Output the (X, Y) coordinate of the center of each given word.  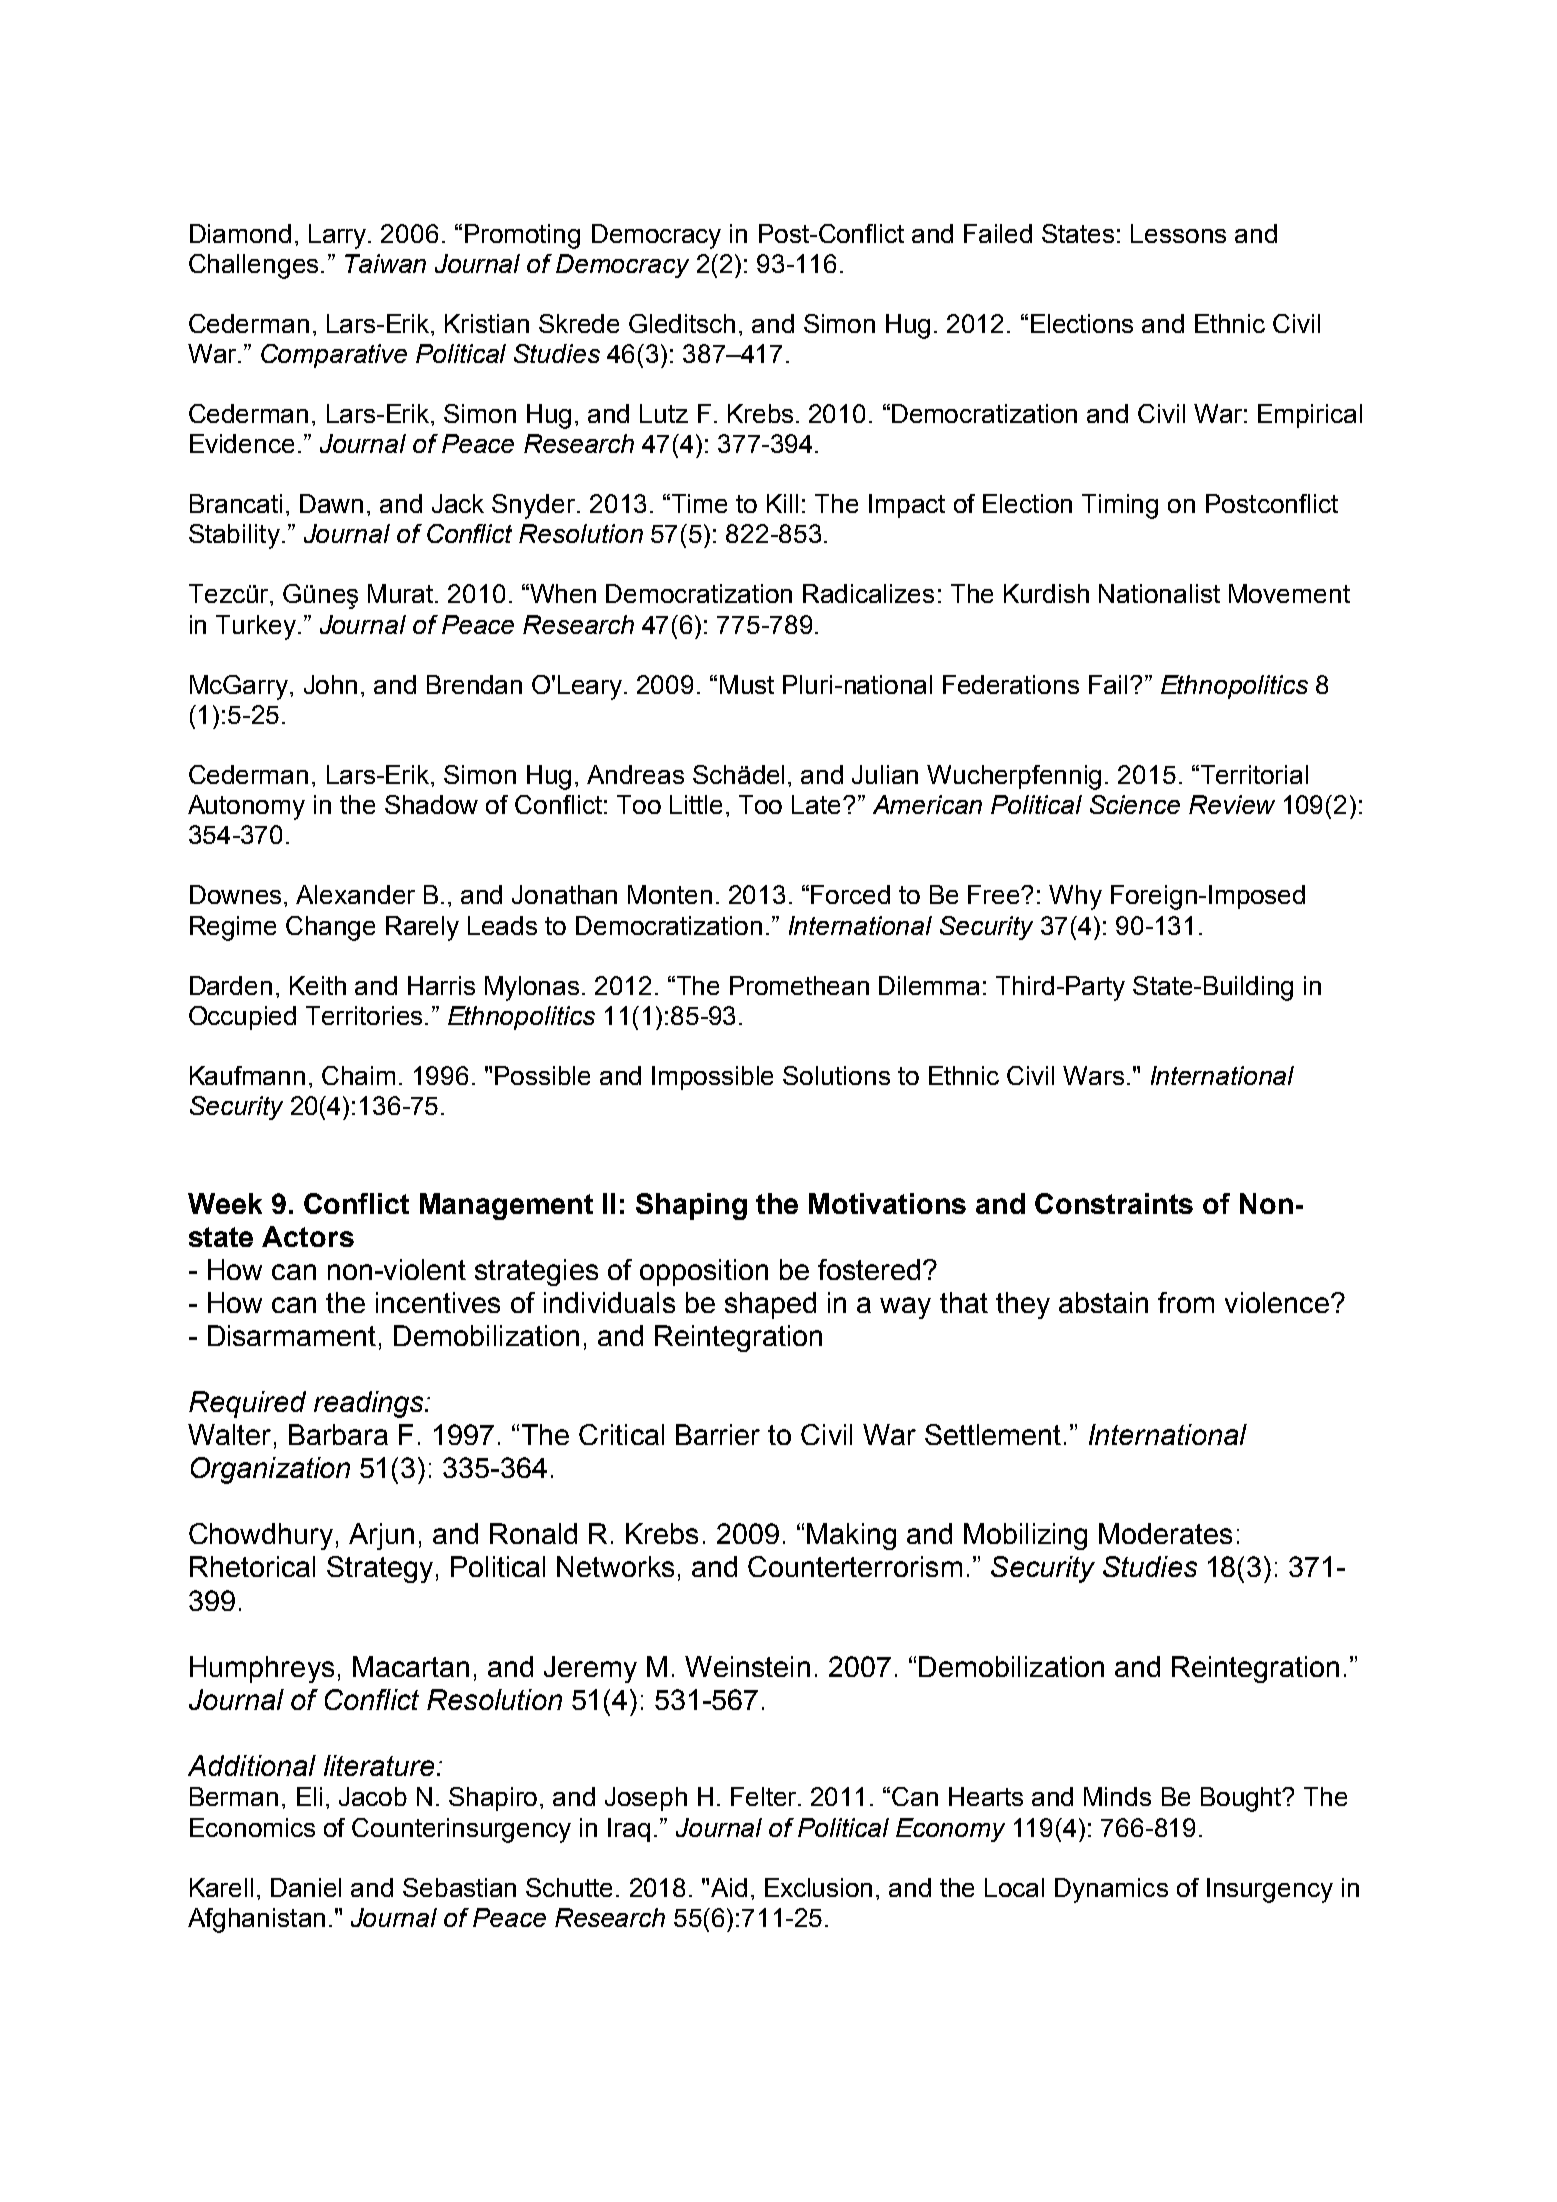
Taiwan (385, 263)
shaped (770, 1305)
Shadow (431, 804)
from (1186, 1302)
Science (1135, 804)
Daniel (306, 1887)
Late (818, 804)
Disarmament (292, 1335)
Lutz (664, 413)
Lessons (1178, 233)
